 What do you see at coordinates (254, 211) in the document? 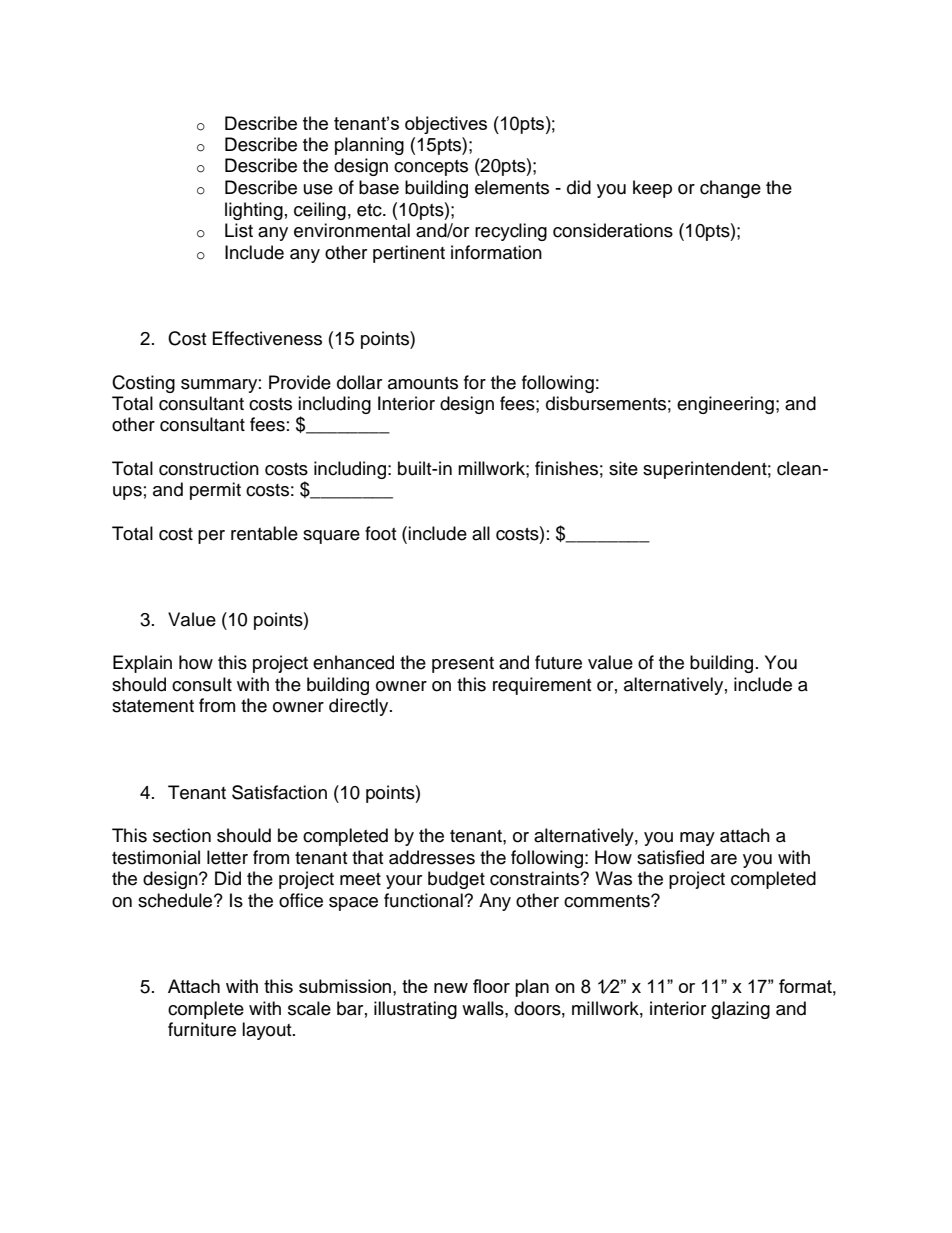
I see `lighting` at bounding box center [254, 211].
